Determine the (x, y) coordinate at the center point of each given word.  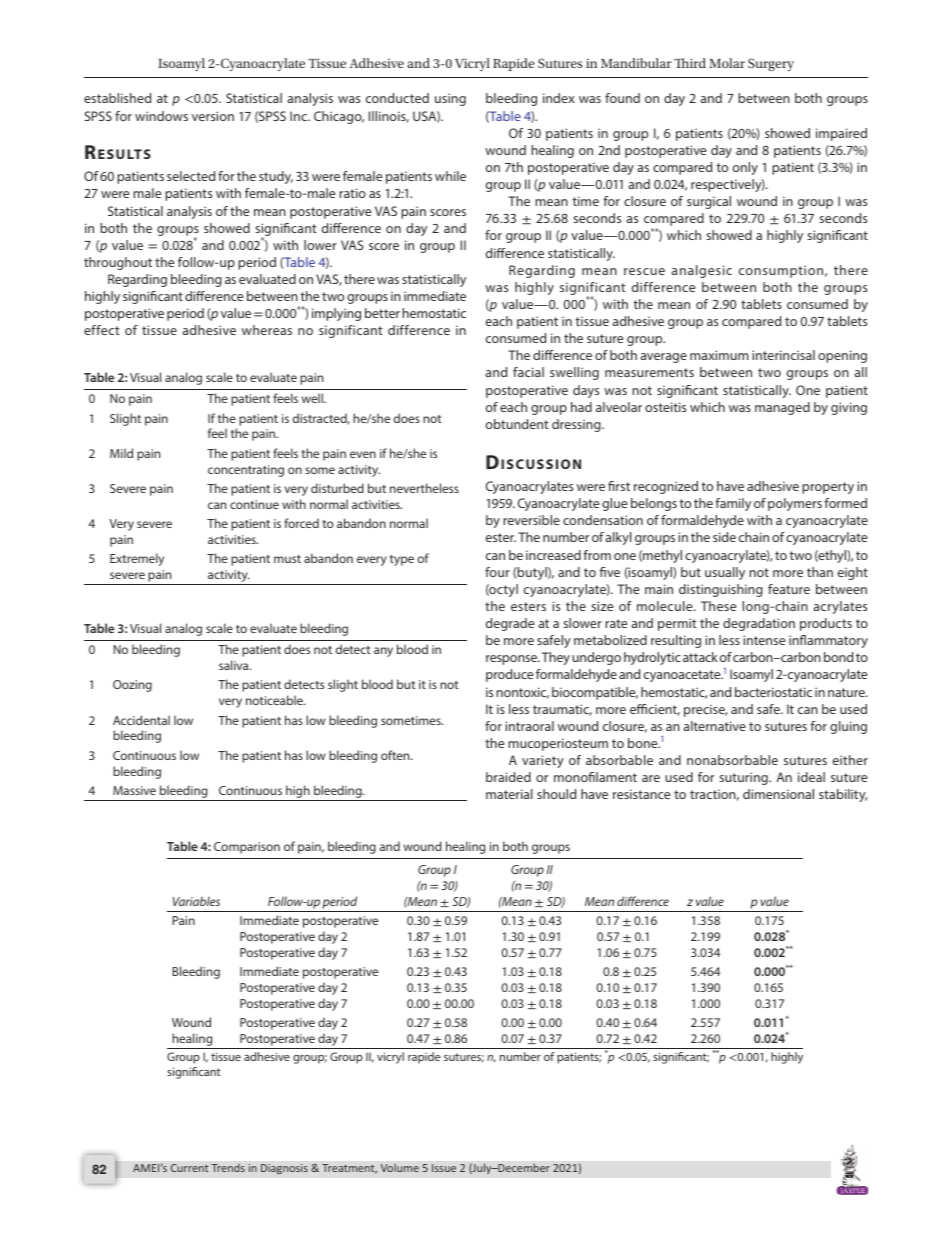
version (213, 116)
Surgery (771, 65)
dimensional (778, 794)
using (450, 99)
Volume (400, 1167)
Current (189, 1168)
